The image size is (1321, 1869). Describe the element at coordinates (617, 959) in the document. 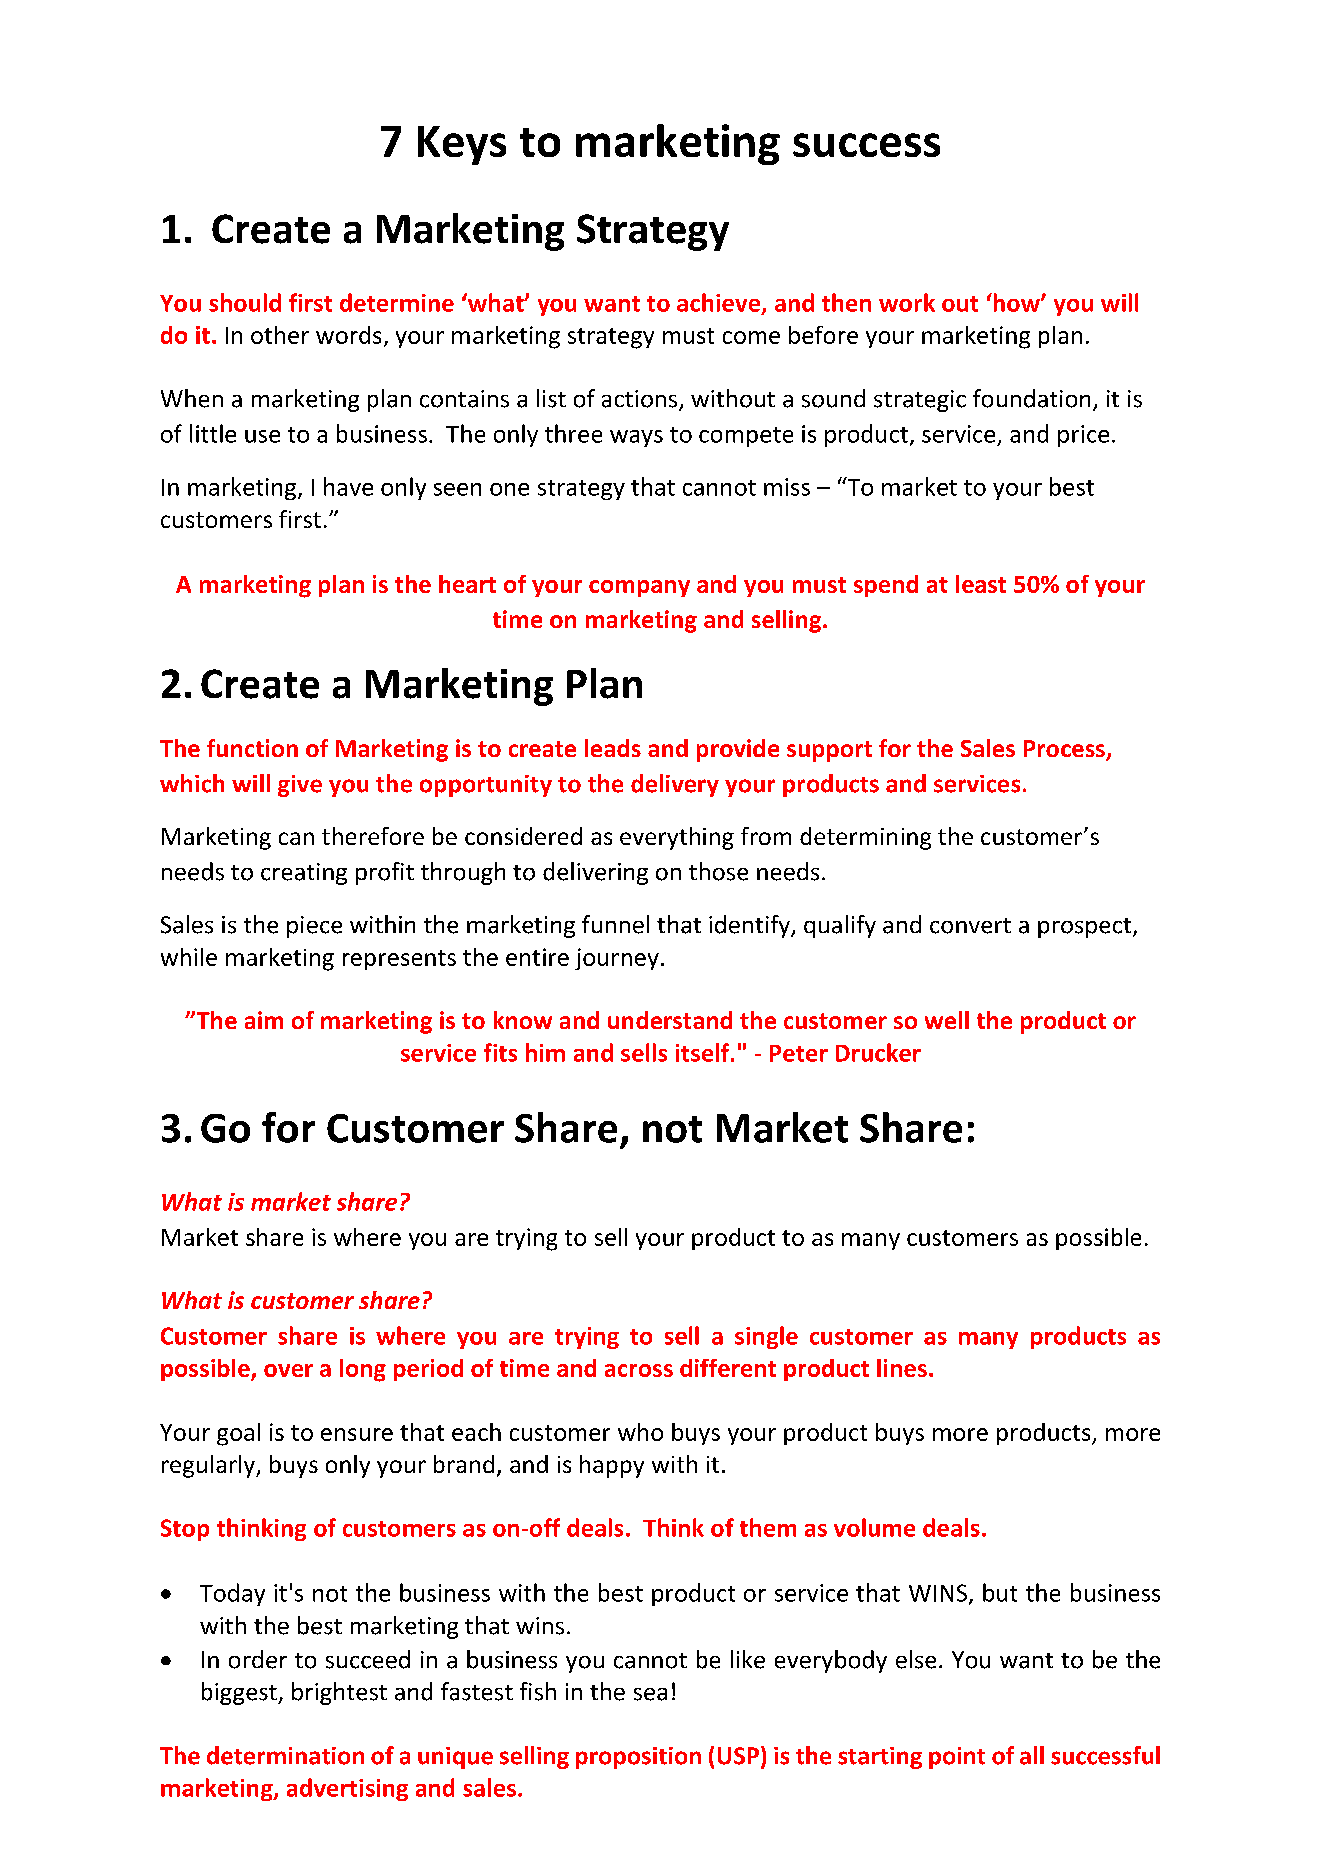

I see `journey` at that location.
